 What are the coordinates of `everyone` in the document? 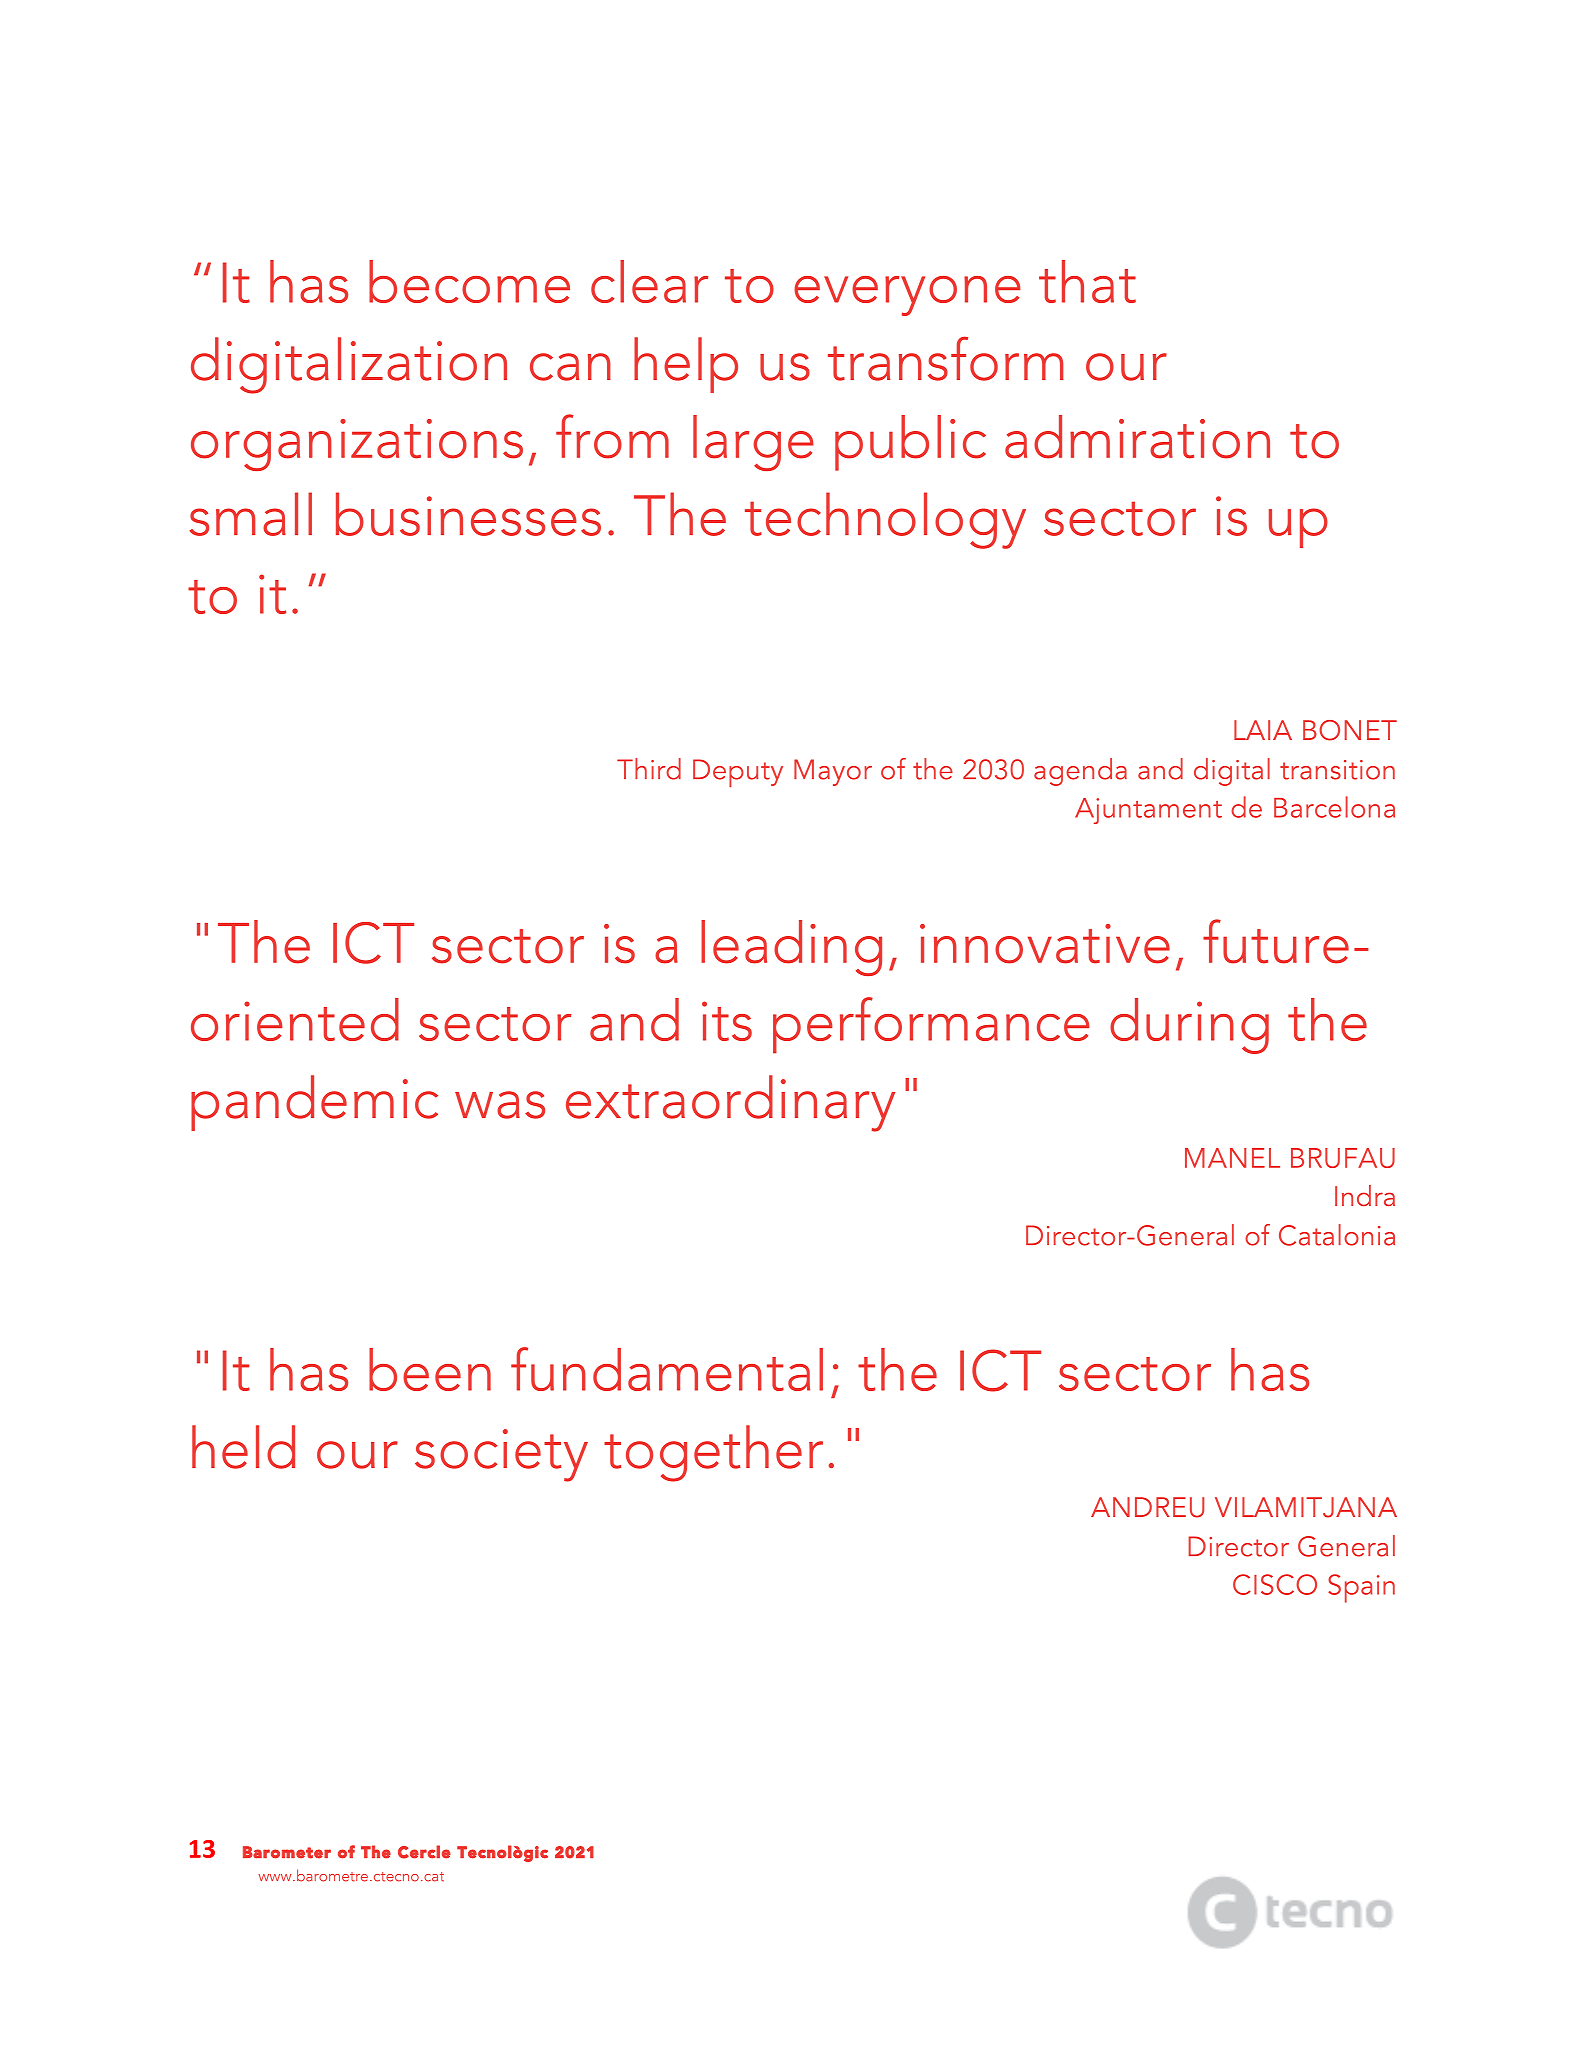 It's located at (907, 296).
